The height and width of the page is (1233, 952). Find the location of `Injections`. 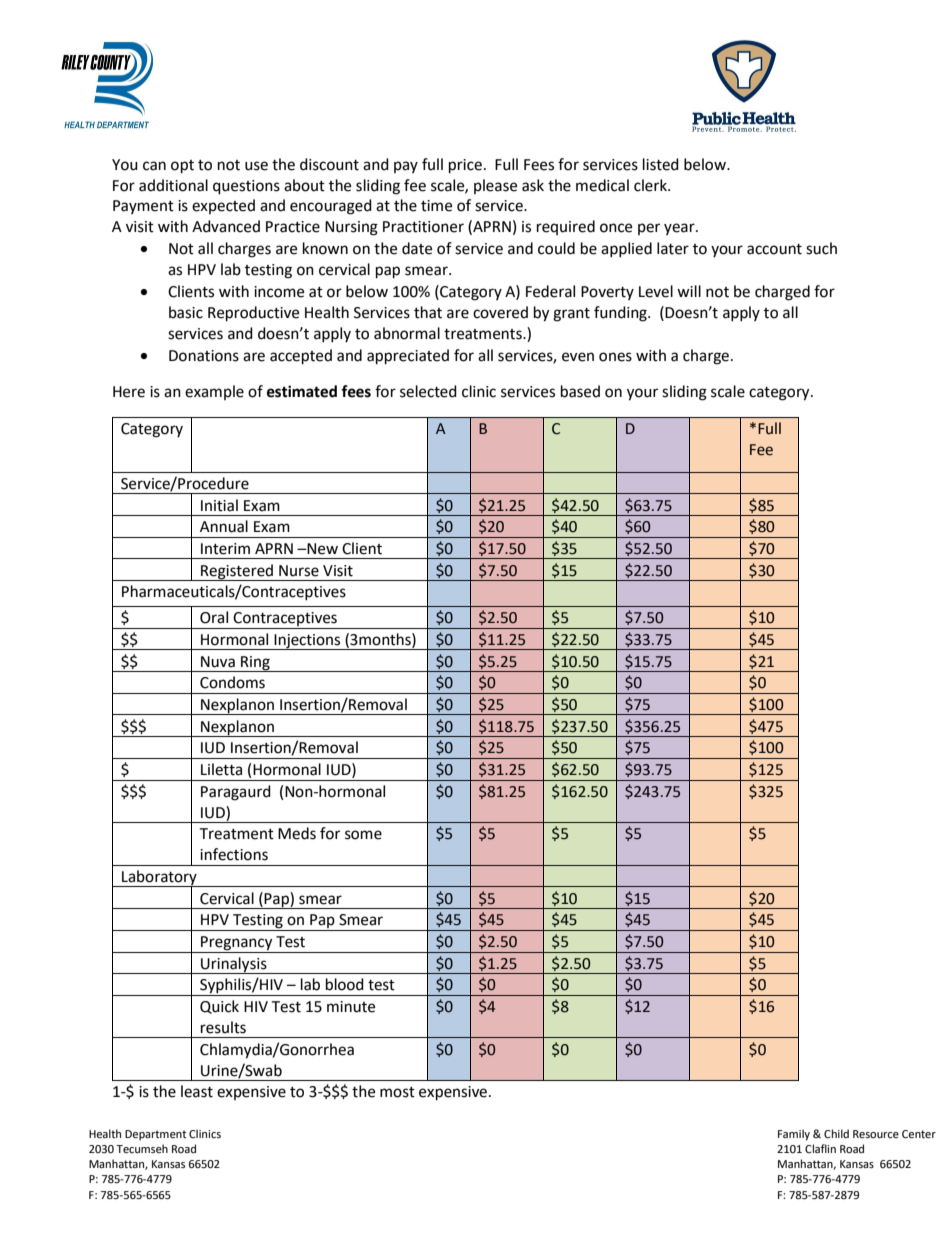

Injections is located at coordinates (307, 642).
